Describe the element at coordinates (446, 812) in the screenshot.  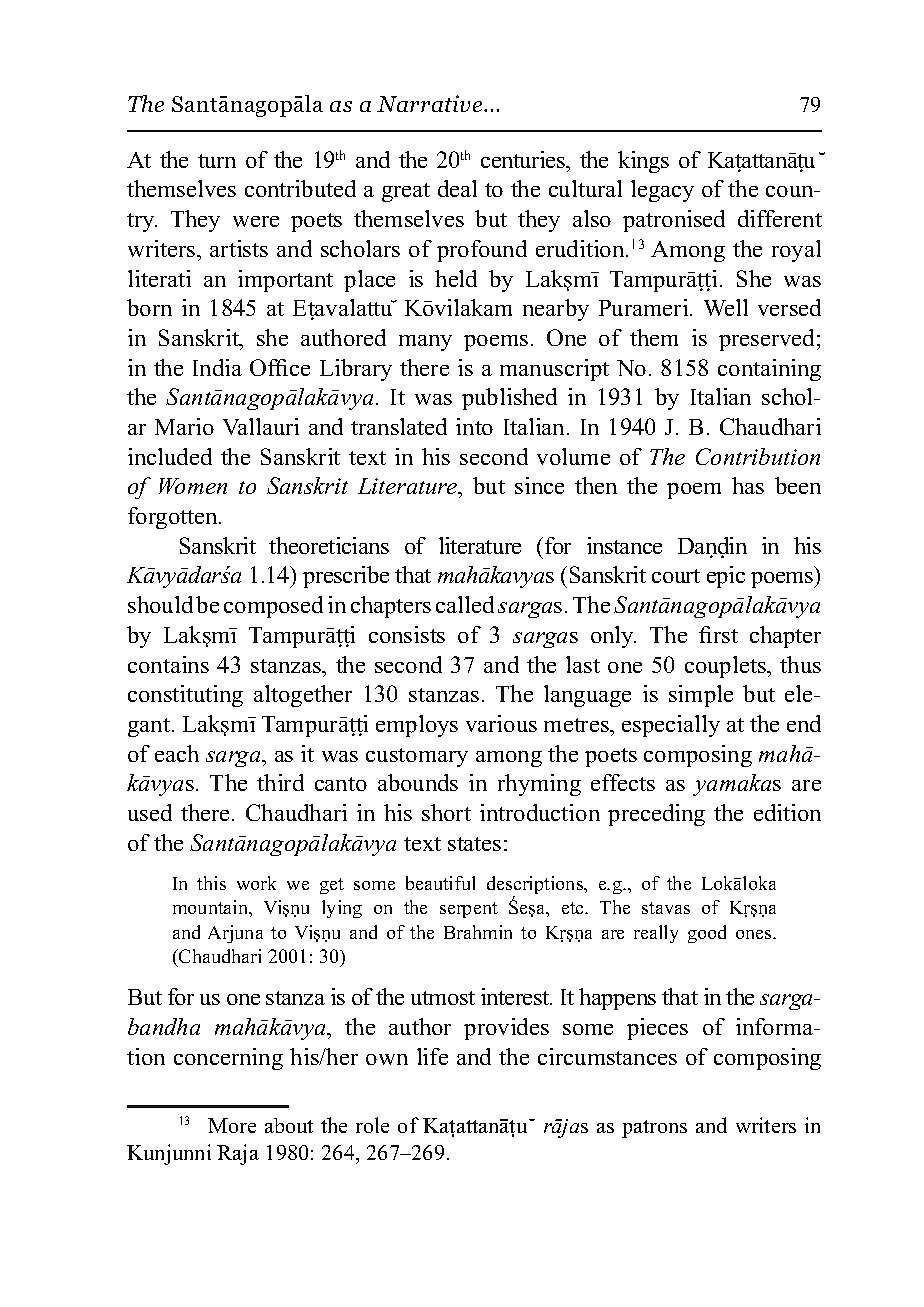
I see `short` at that location.
